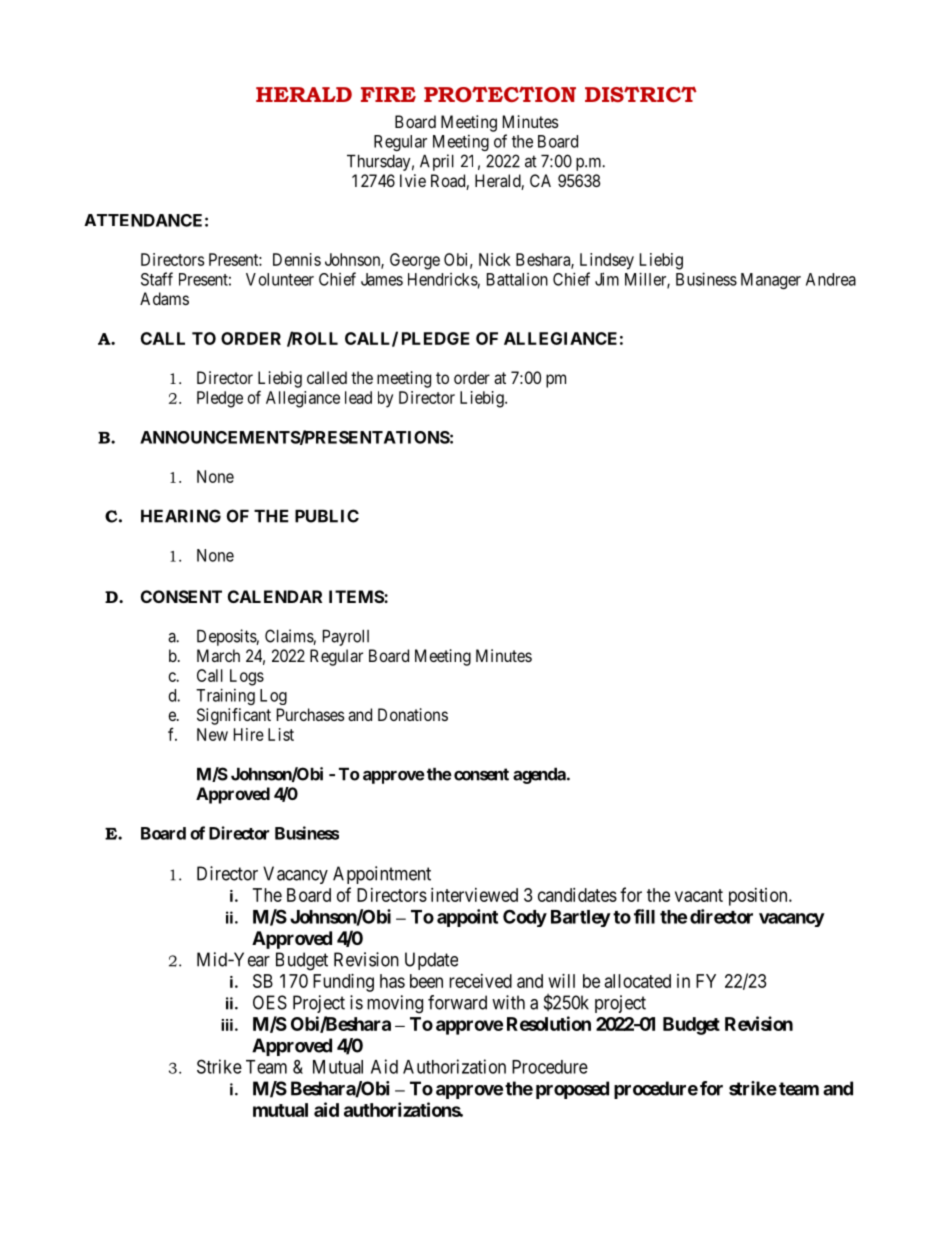  Describe the element at coordinates (638, 981) in the screenshot. I see `allocated` at that location.
